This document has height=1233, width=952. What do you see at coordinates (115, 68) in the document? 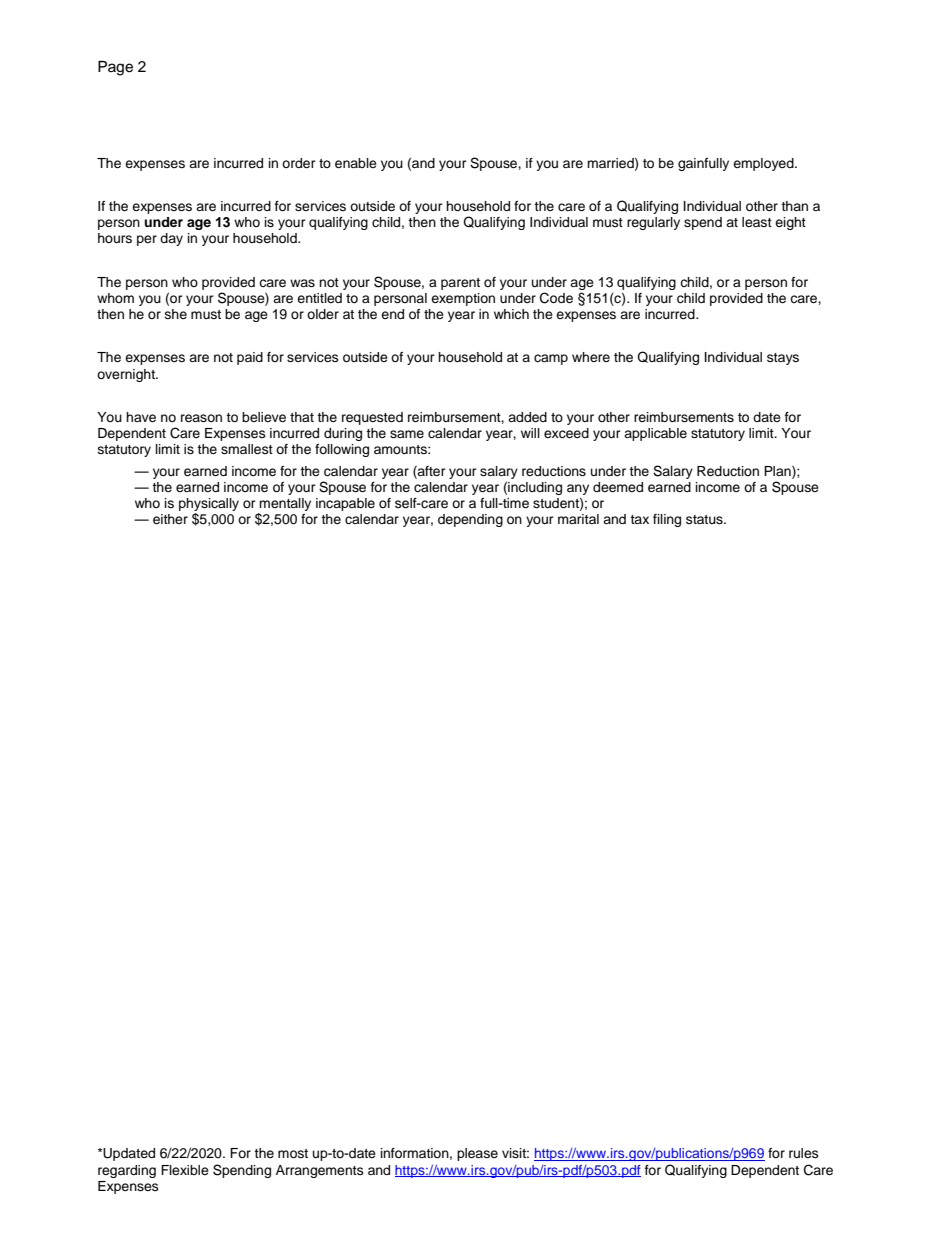
I see `Page` at bounding box center [115, 68].
